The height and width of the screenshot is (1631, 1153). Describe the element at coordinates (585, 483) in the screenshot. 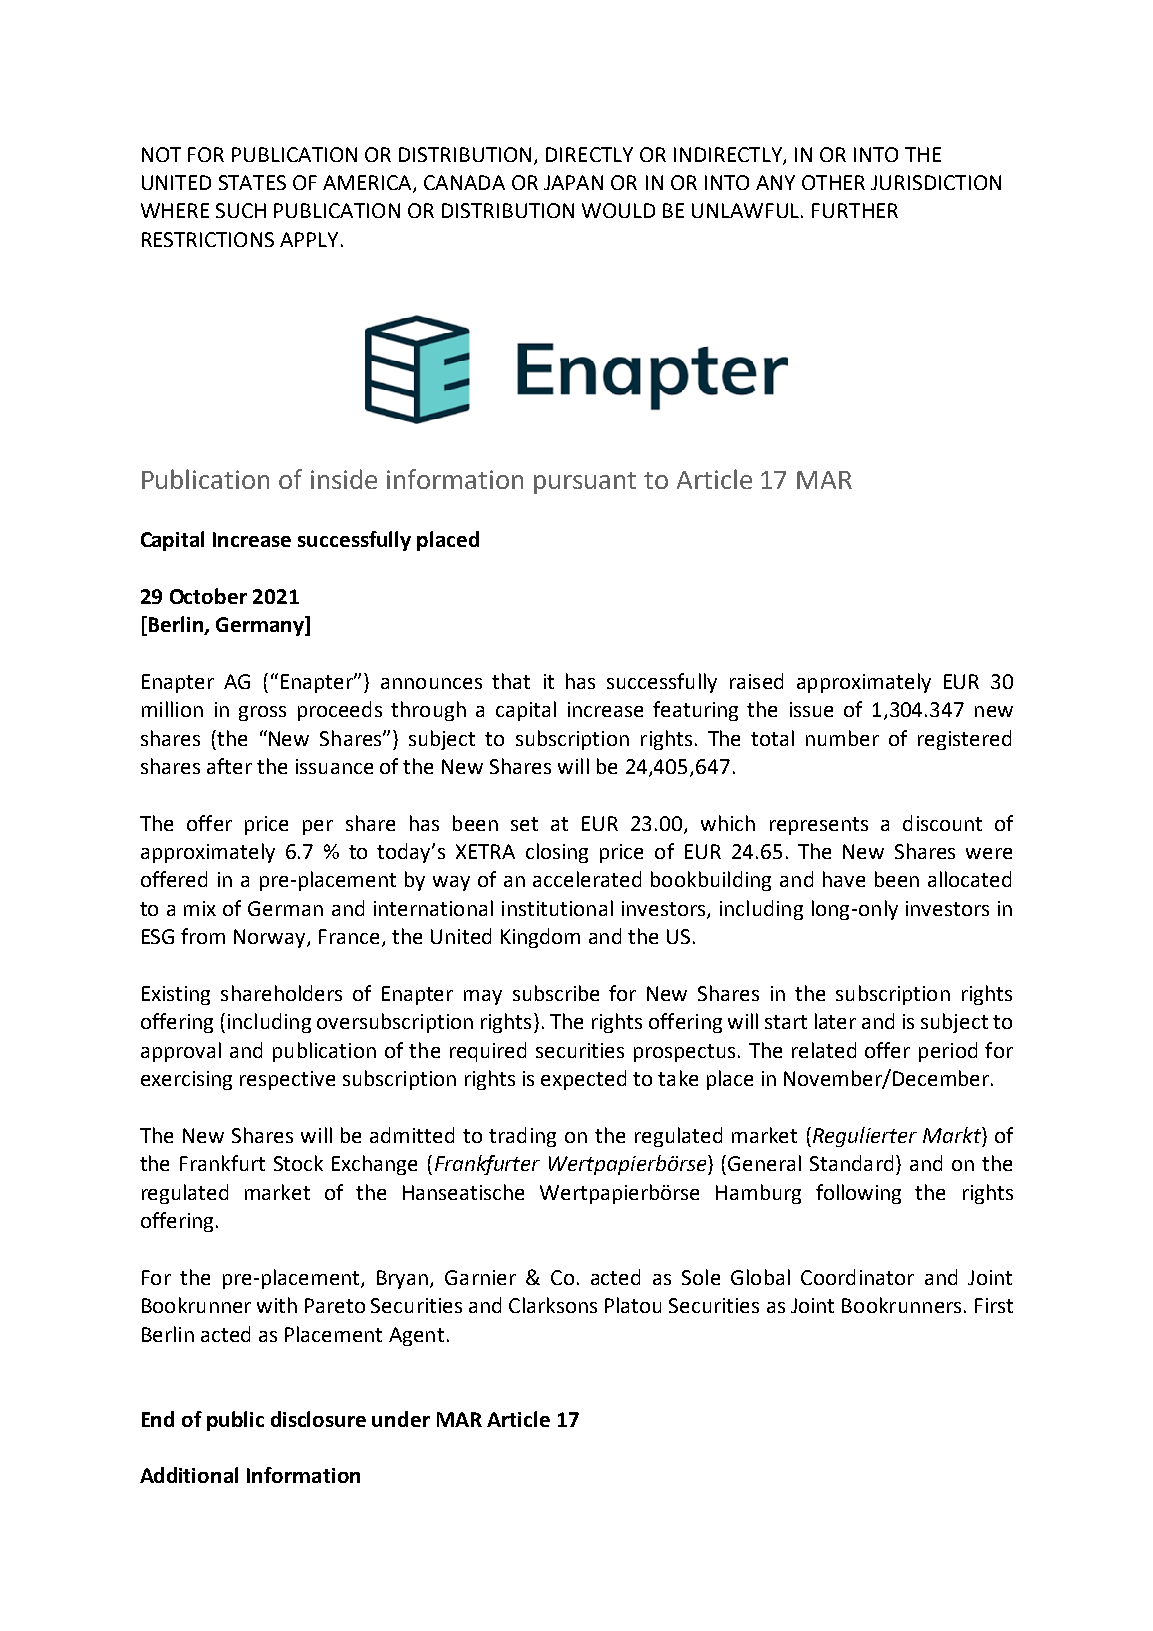

I see `pursuant` at that location.
